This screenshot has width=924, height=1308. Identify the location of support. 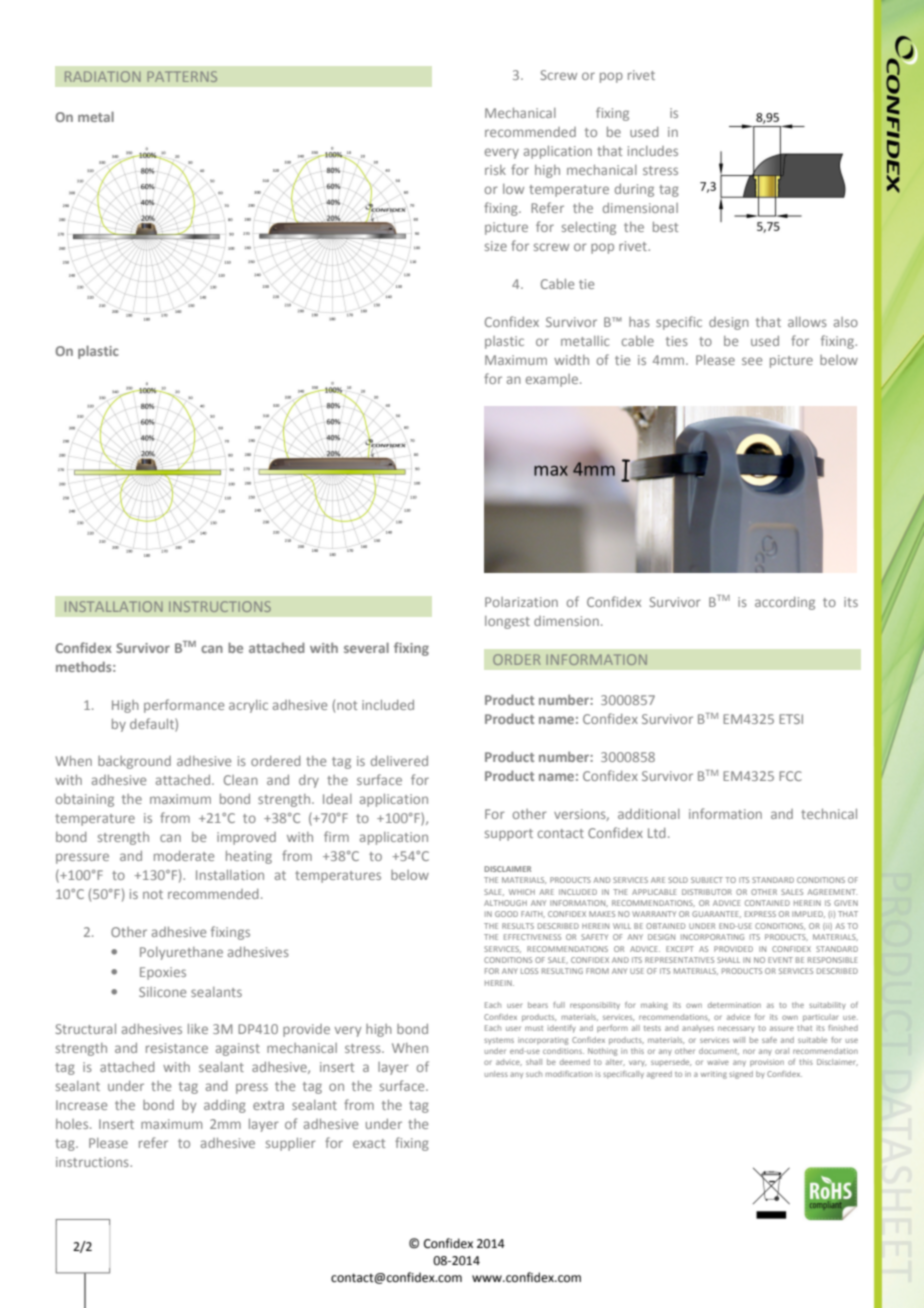
(509, 835).
